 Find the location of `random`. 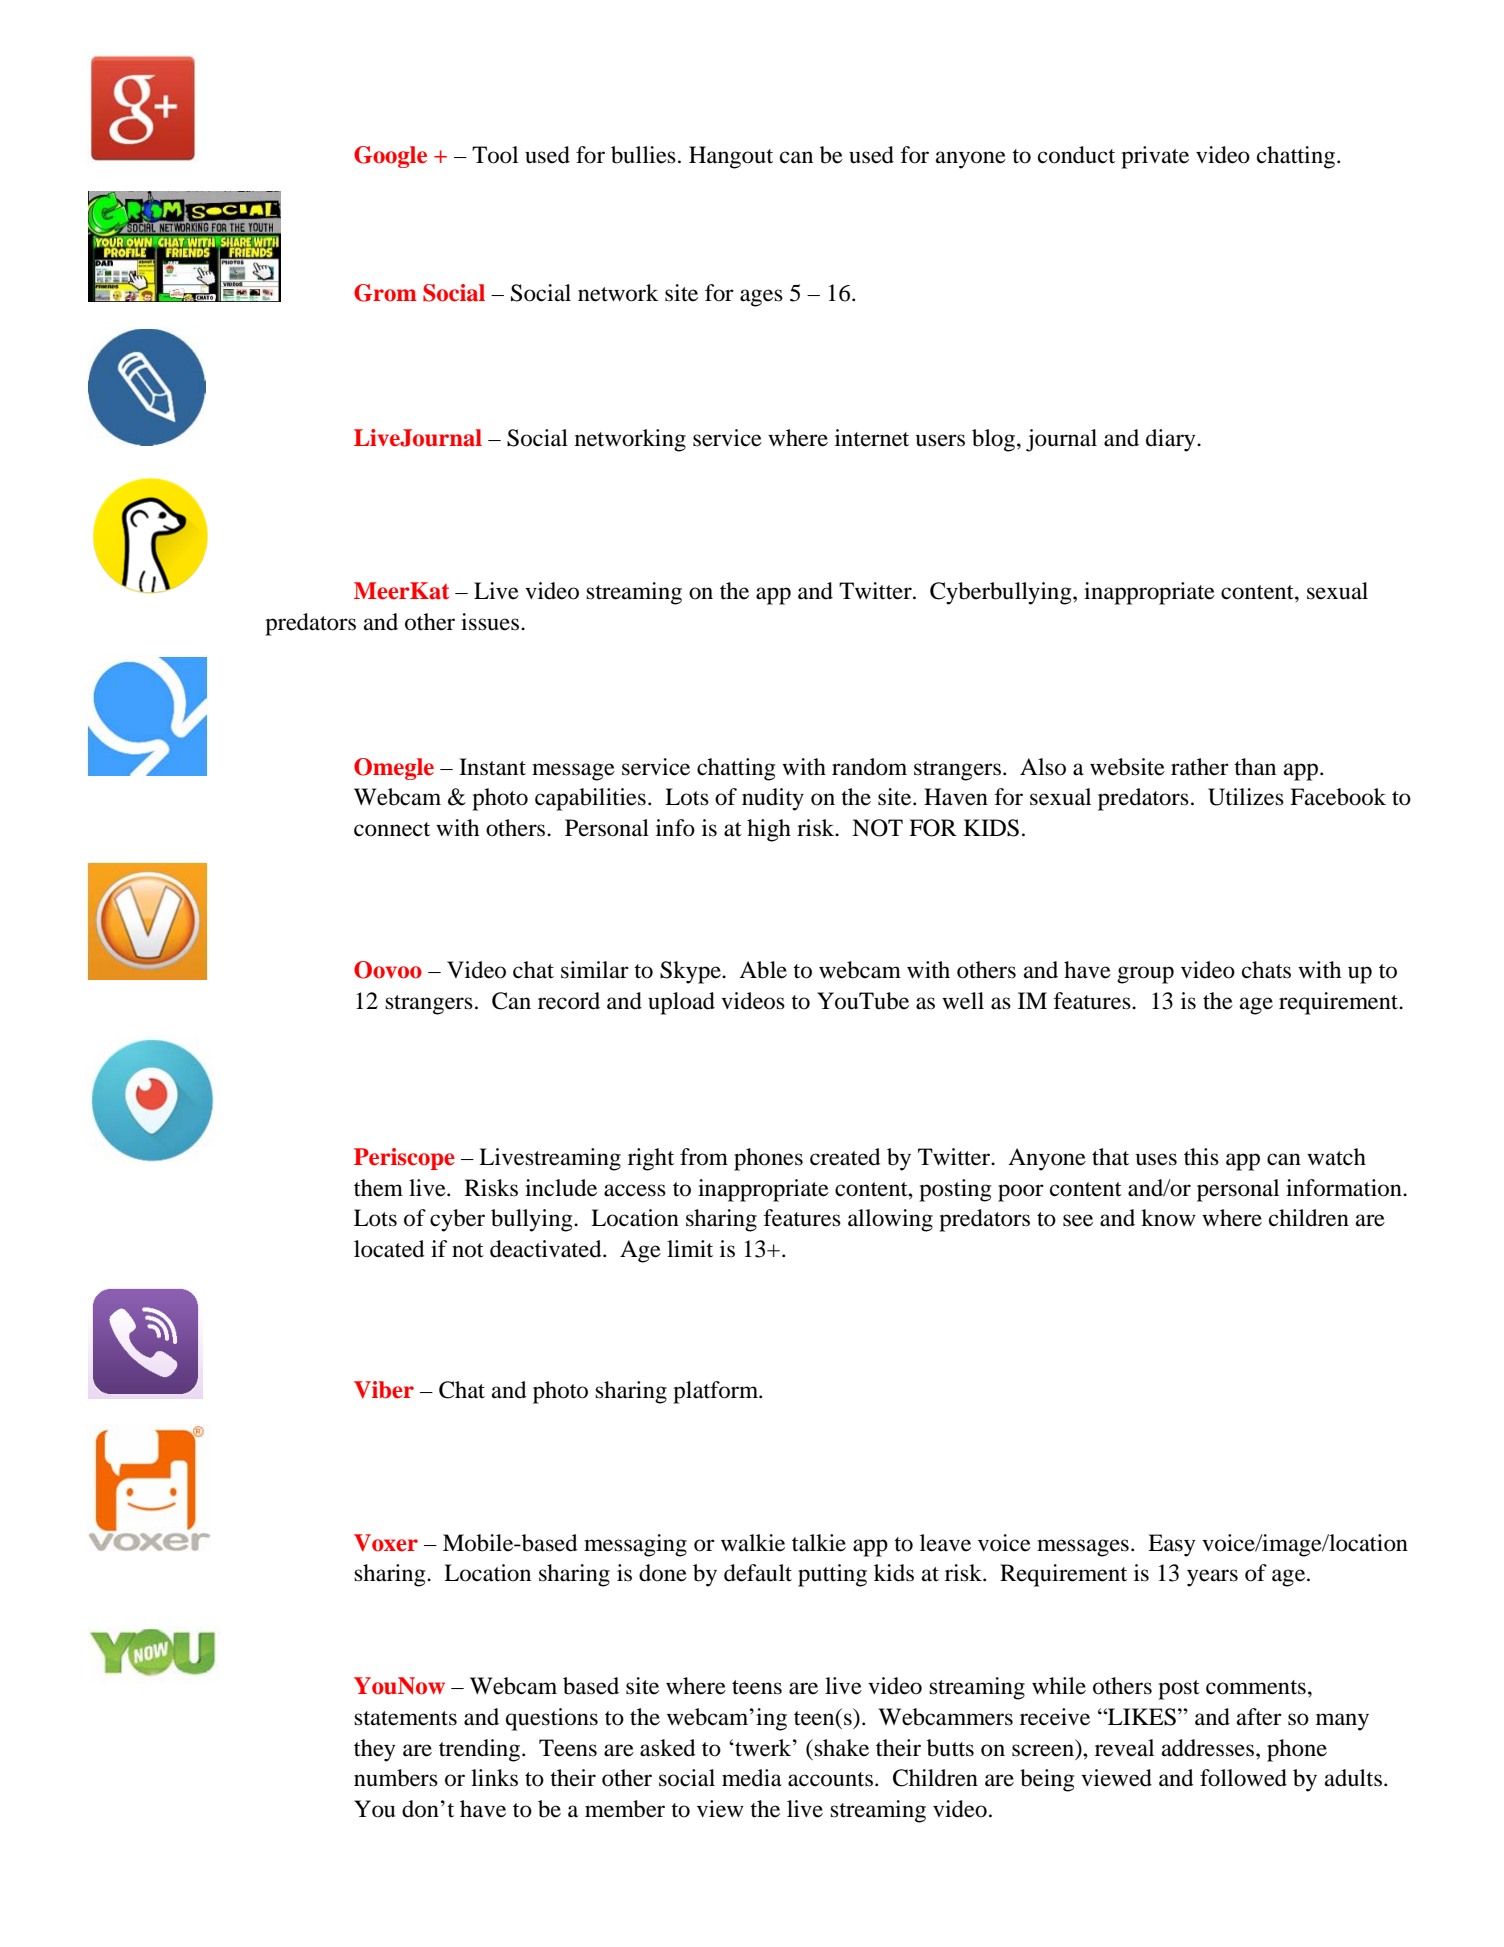

random is located at coordinates (869, 767).
